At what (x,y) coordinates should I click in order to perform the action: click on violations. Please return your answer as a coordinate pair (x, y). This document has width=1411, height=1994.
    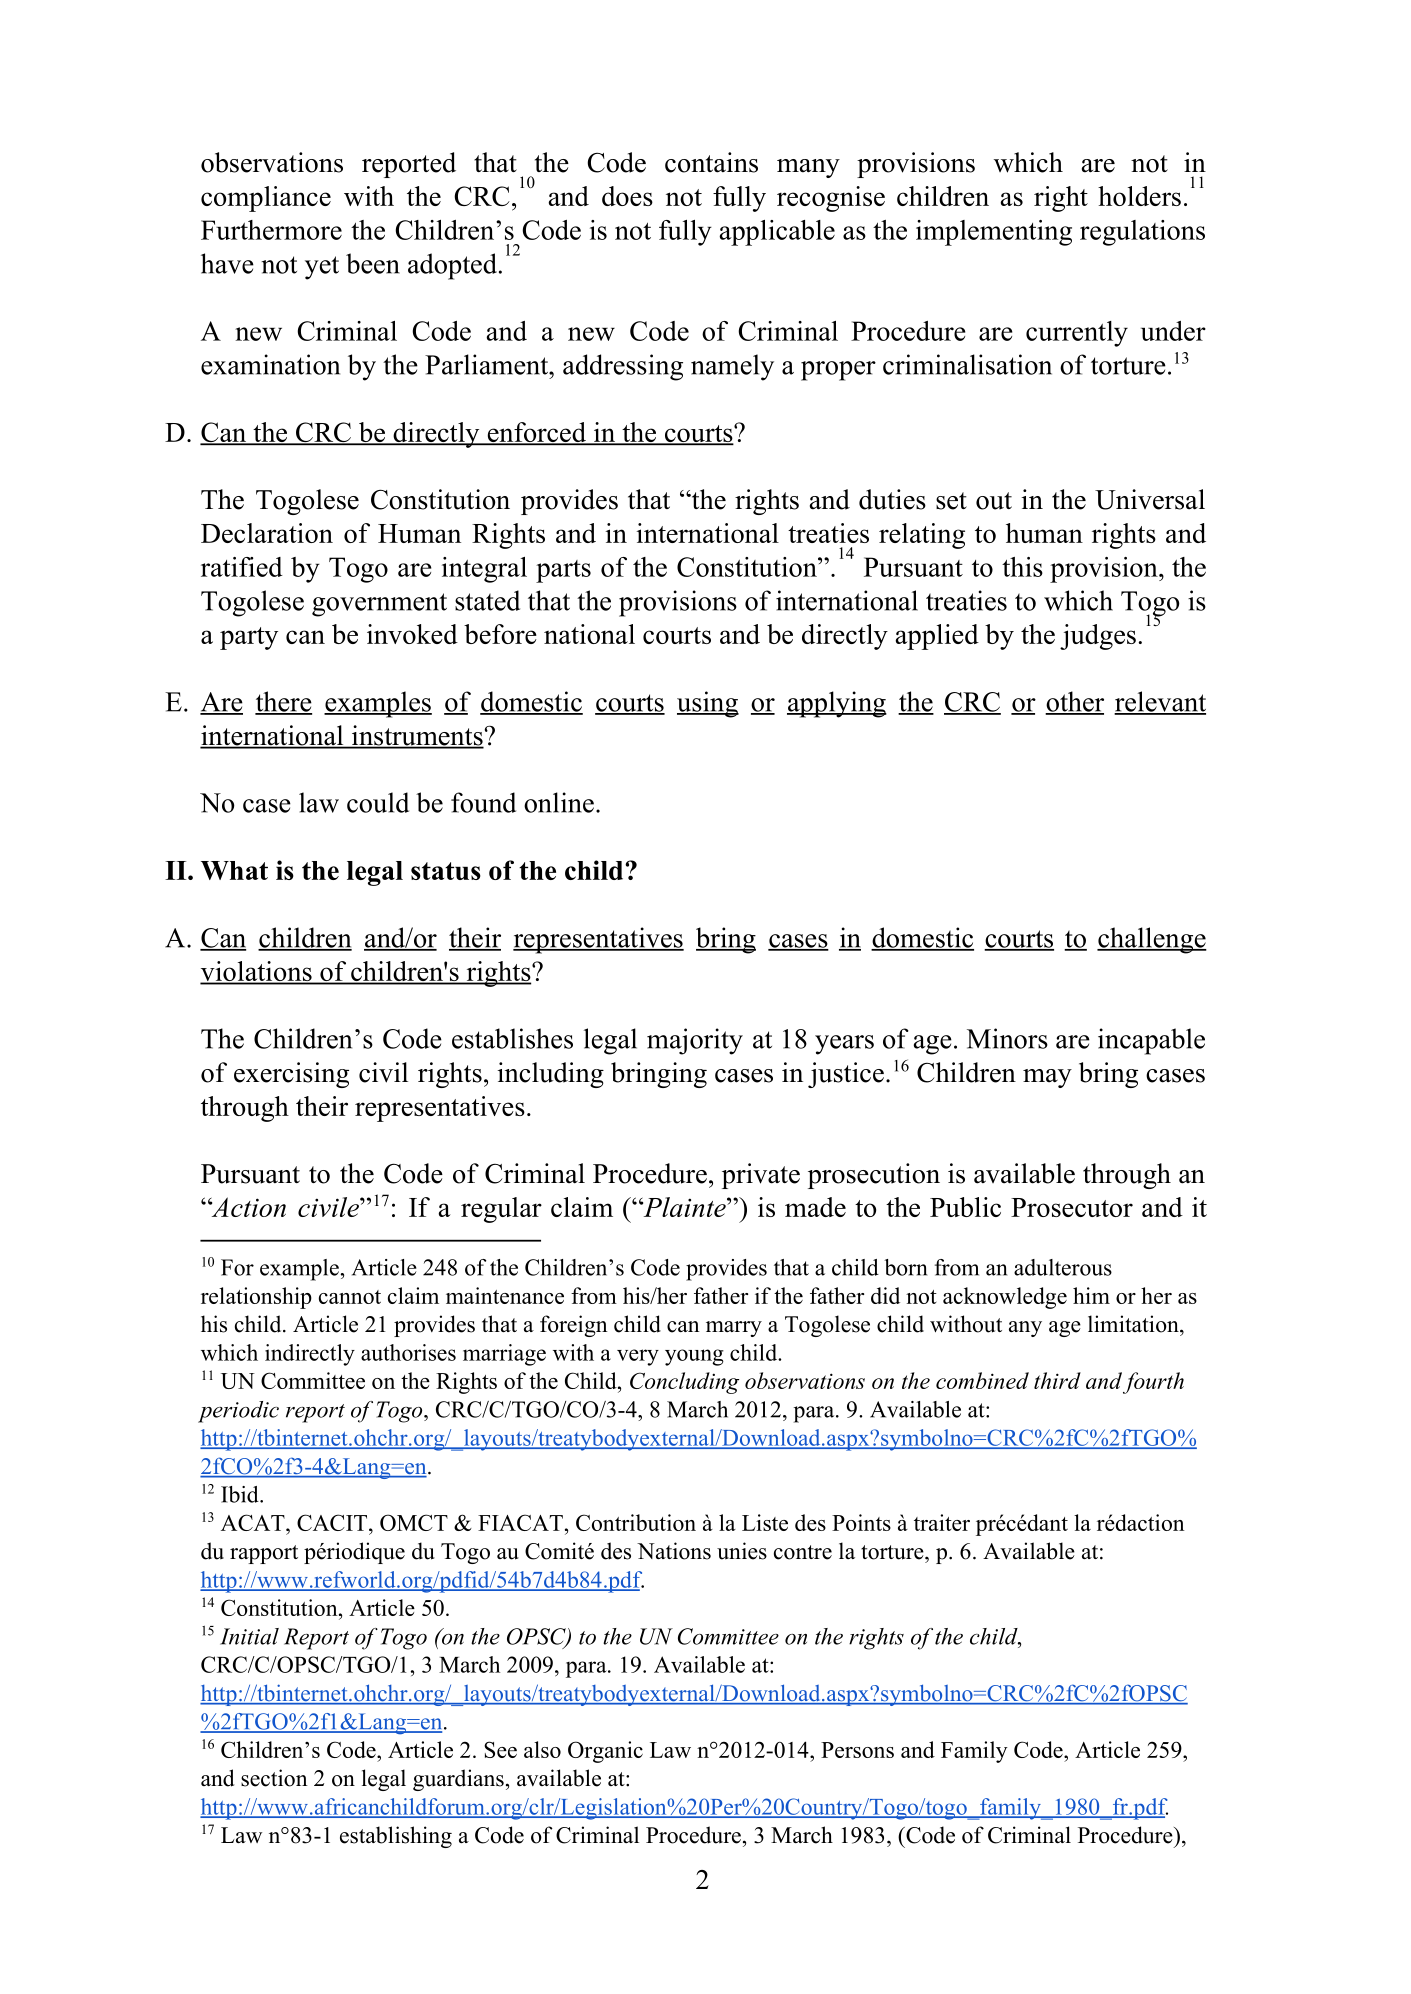
    Looking at the image, I should click on (257, 972).
